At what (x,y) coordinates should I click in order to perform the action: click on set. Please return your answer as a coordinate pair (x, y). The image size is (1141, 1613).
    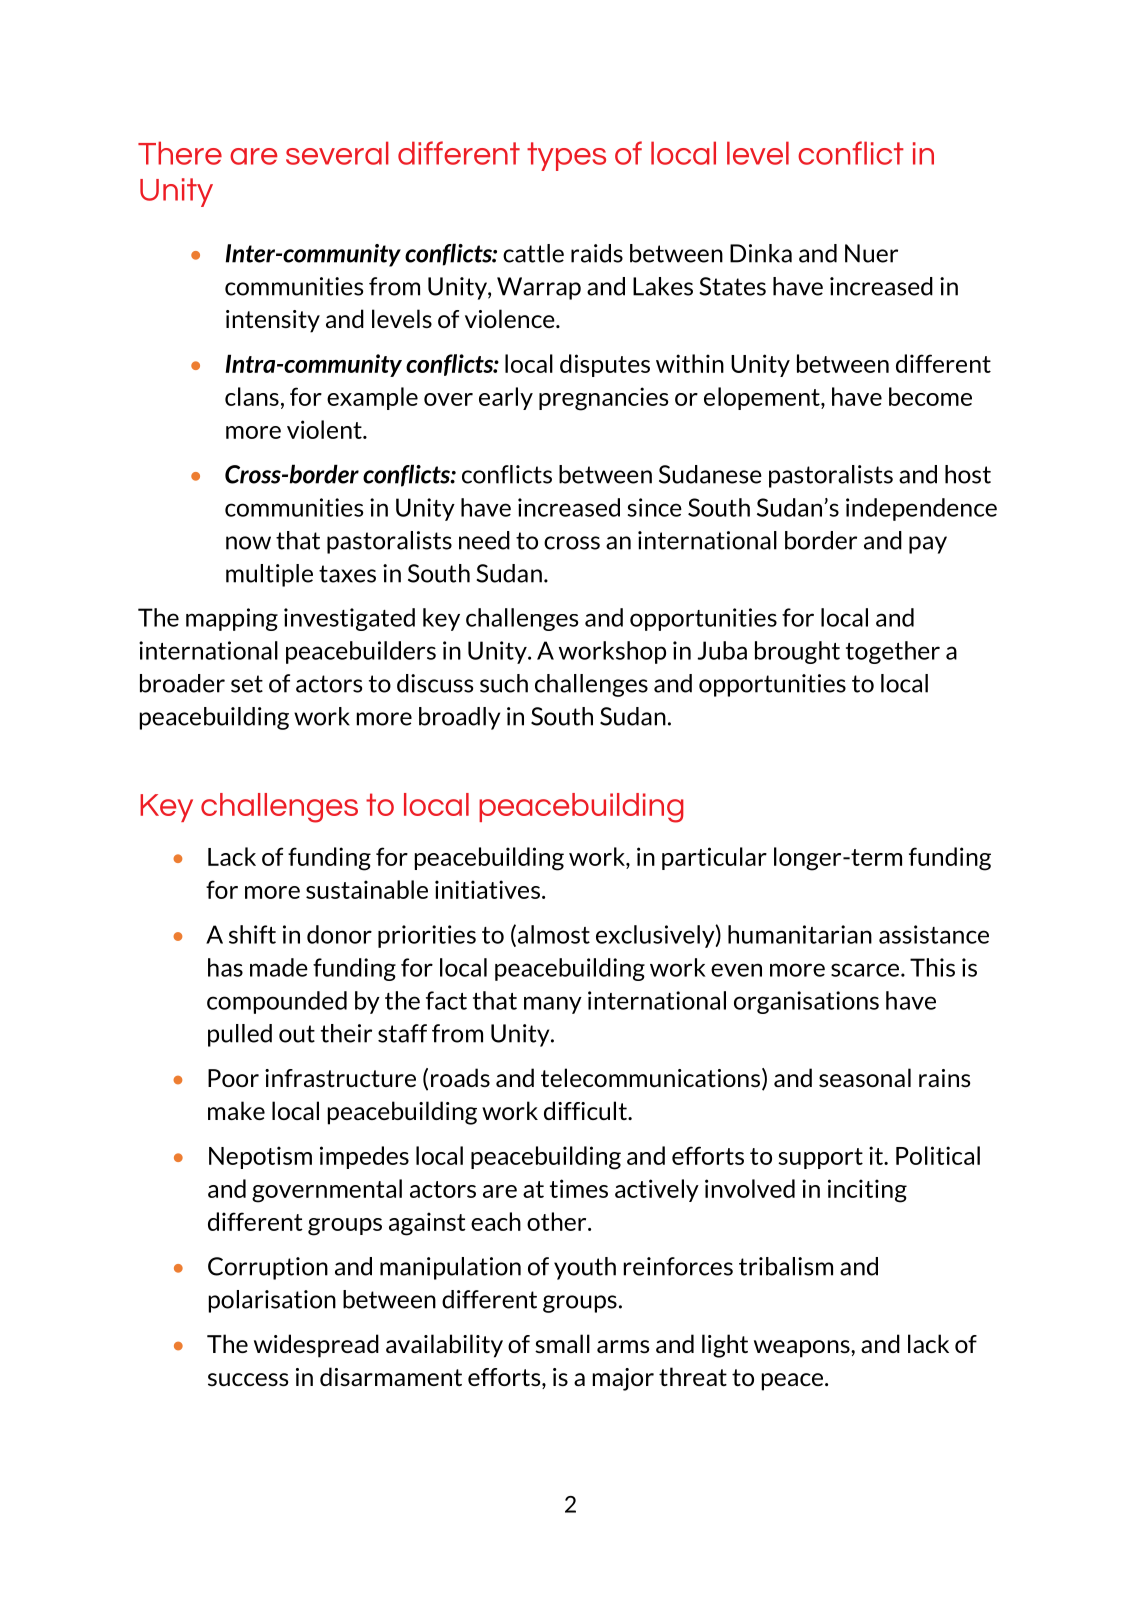
    Looking at the image, I should click on (247, 684).
